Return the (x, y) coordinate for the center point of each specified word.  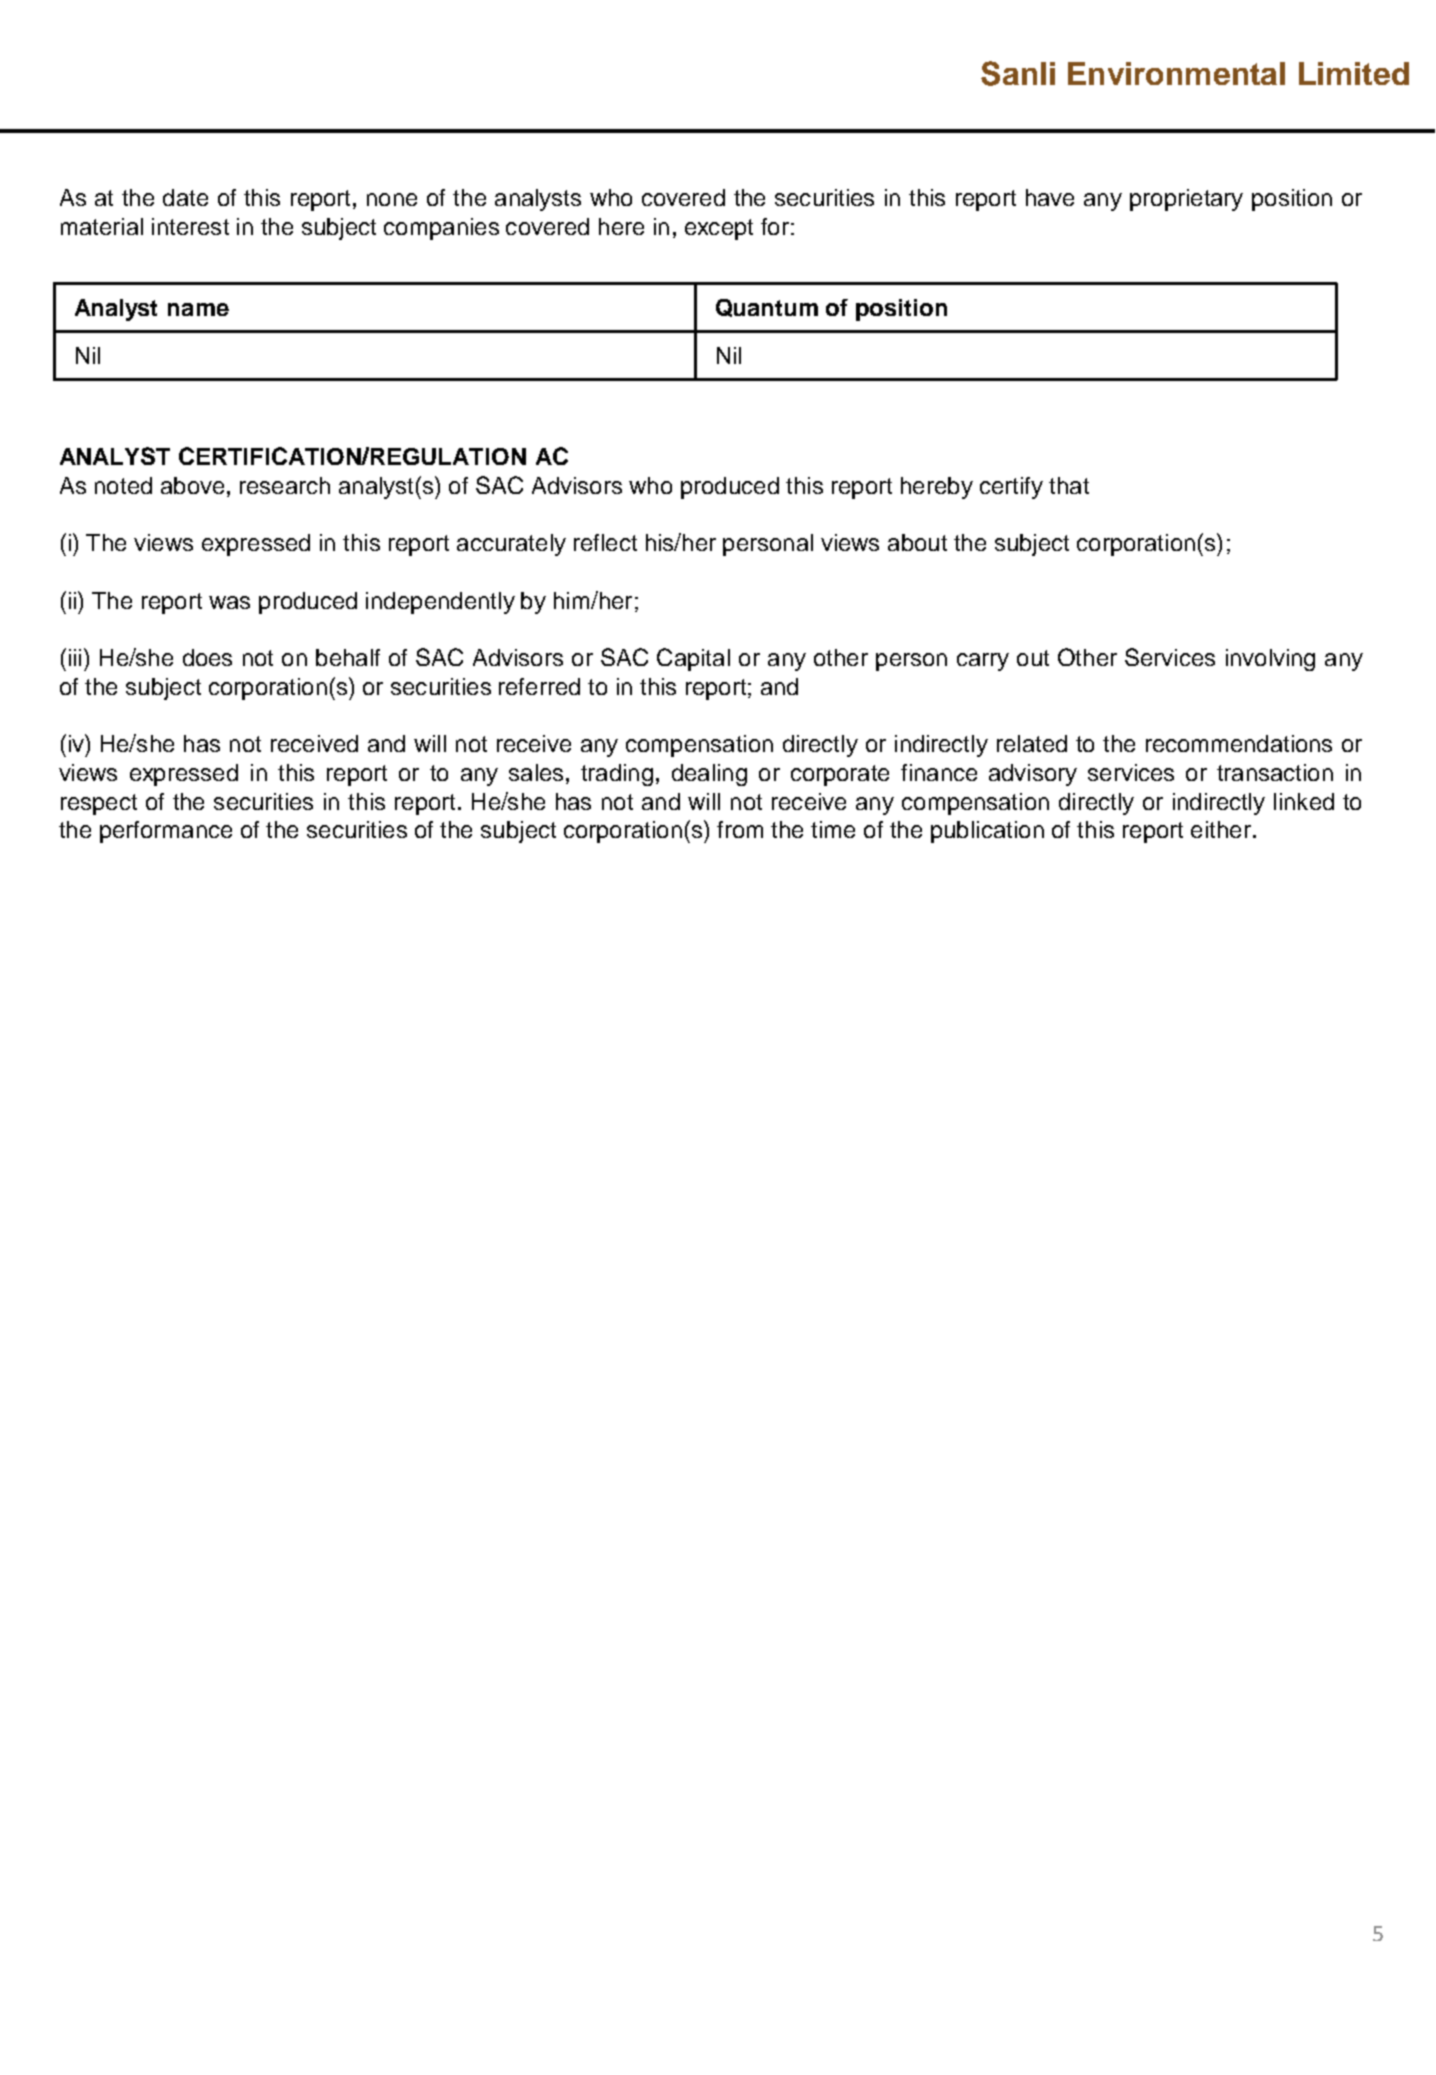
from (740, 829)
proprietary (1186, 200)
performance (166, 832)
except (719, 229)
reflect (605, 542)
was (229, 602)
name (198, 309)
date (185, 197)
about (917, 542)
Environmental (1176, 73)
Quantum (767, 308)
